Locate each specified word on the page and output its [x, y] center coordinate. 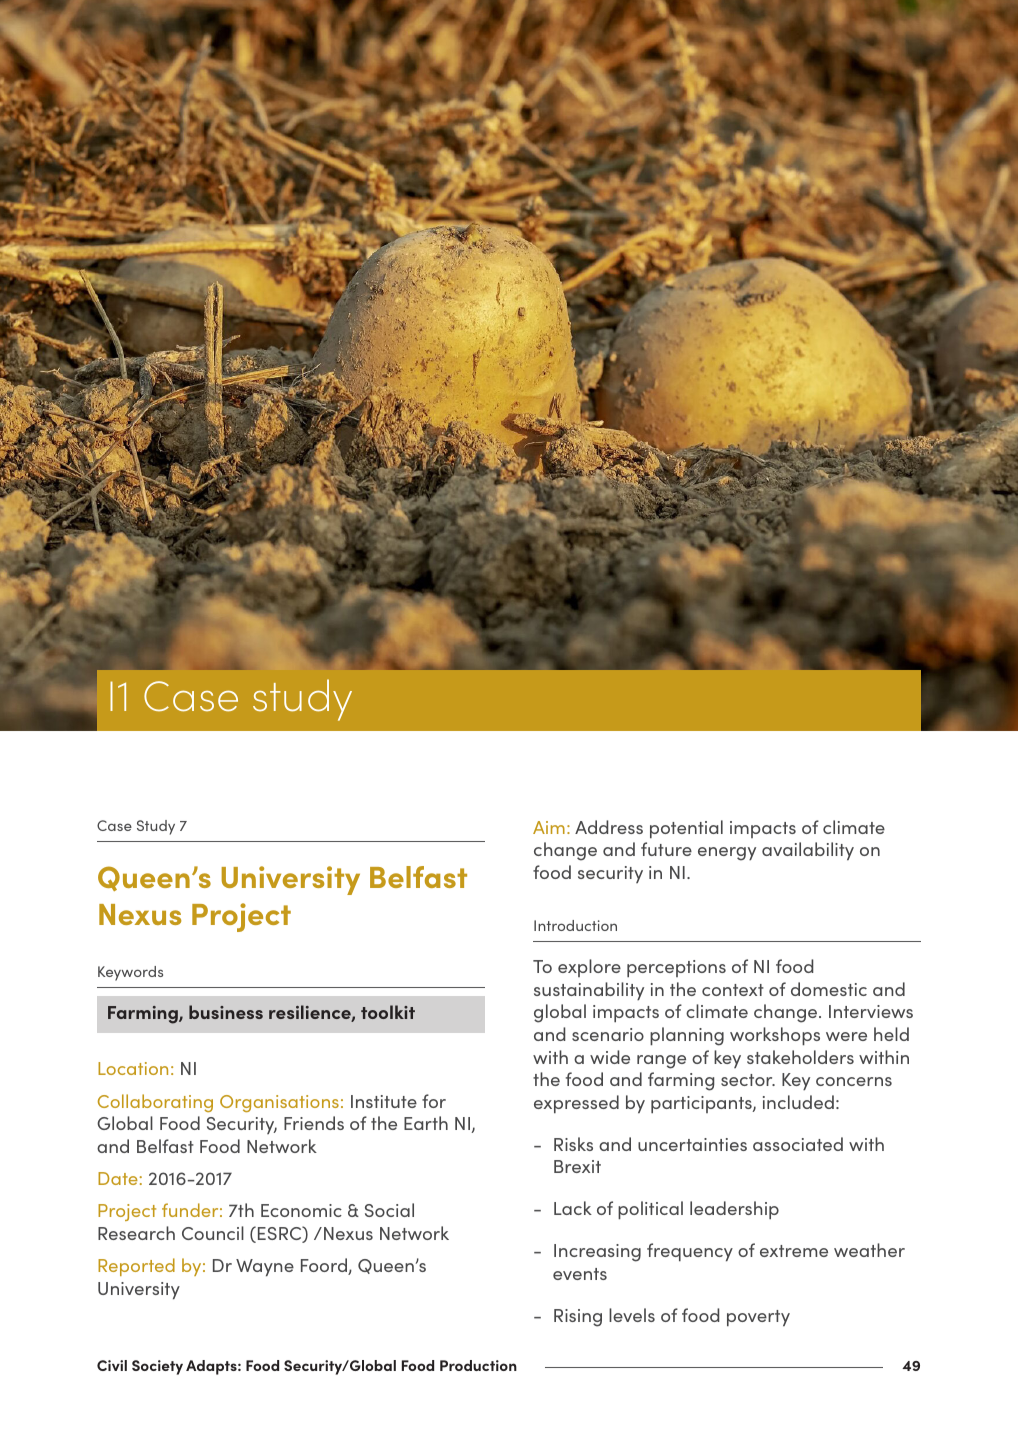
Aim [549, 827]
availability [808, 851]
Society [157, 1367]
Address [609, 827]
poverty [758, 1318]
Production [478, 1365]
